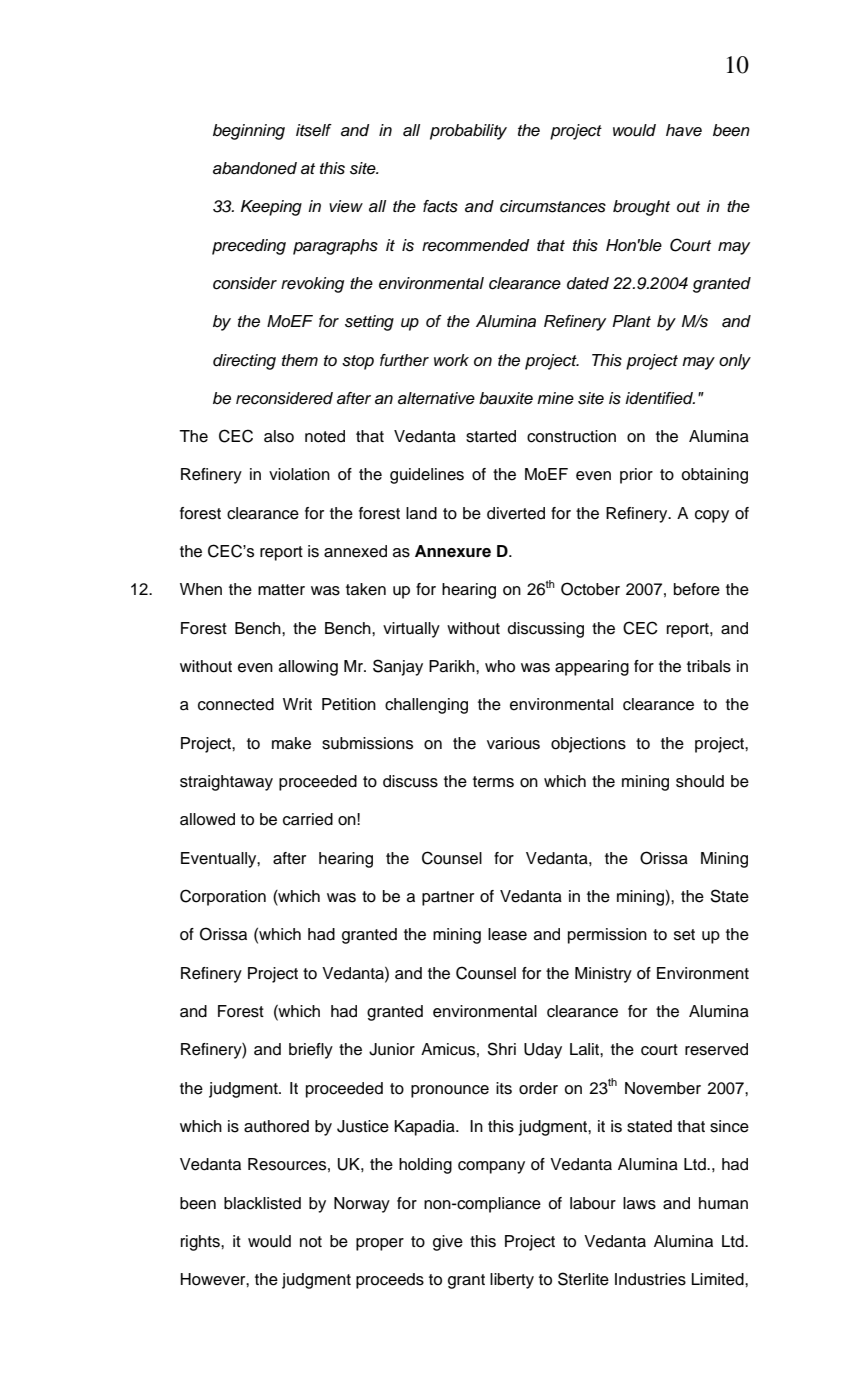  Describe the element at coordinates (255, 168) in the image. I see `abandoned` at that location.
